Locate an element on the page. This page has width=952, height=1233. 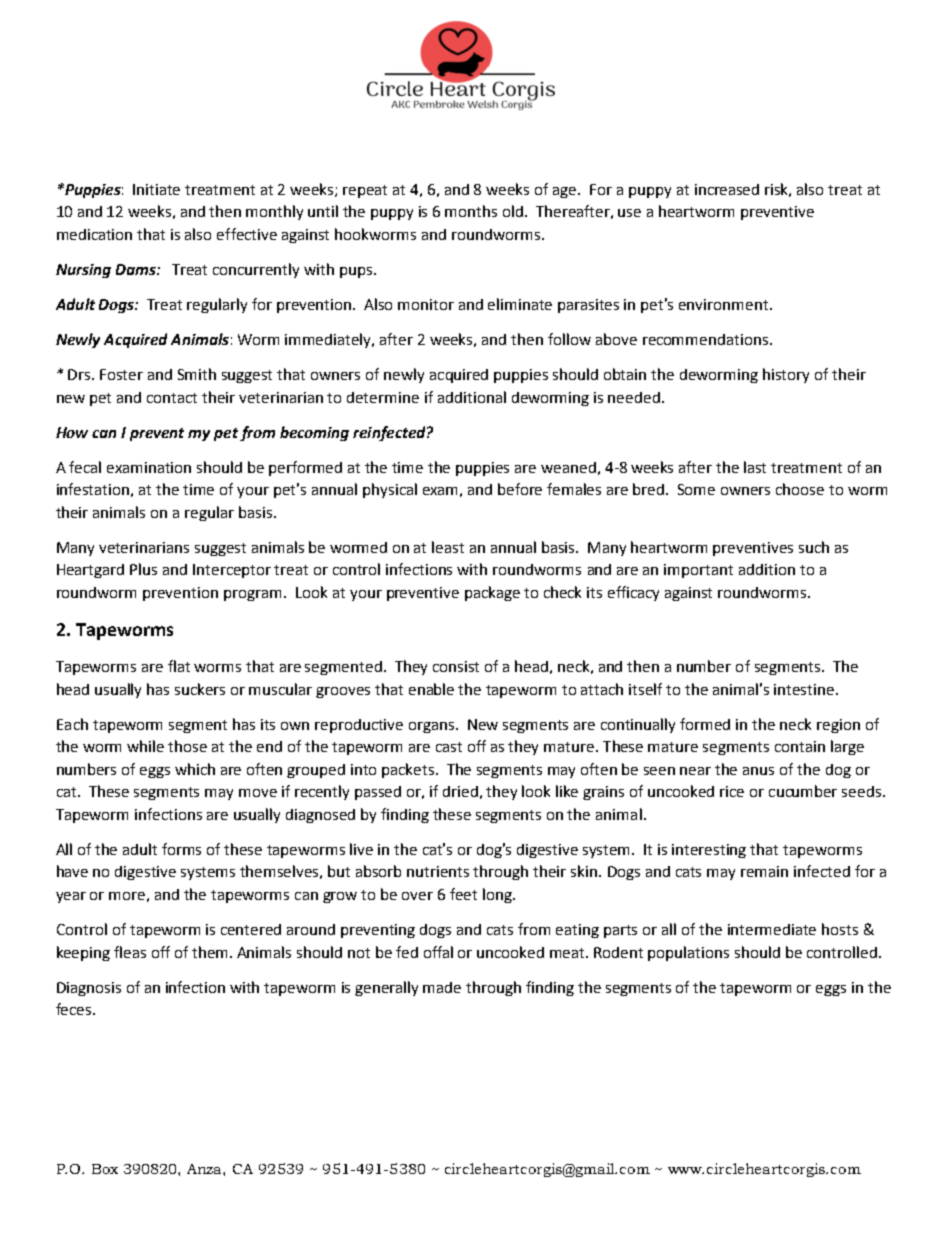
Initiate is located at coordinates (156, 189).
